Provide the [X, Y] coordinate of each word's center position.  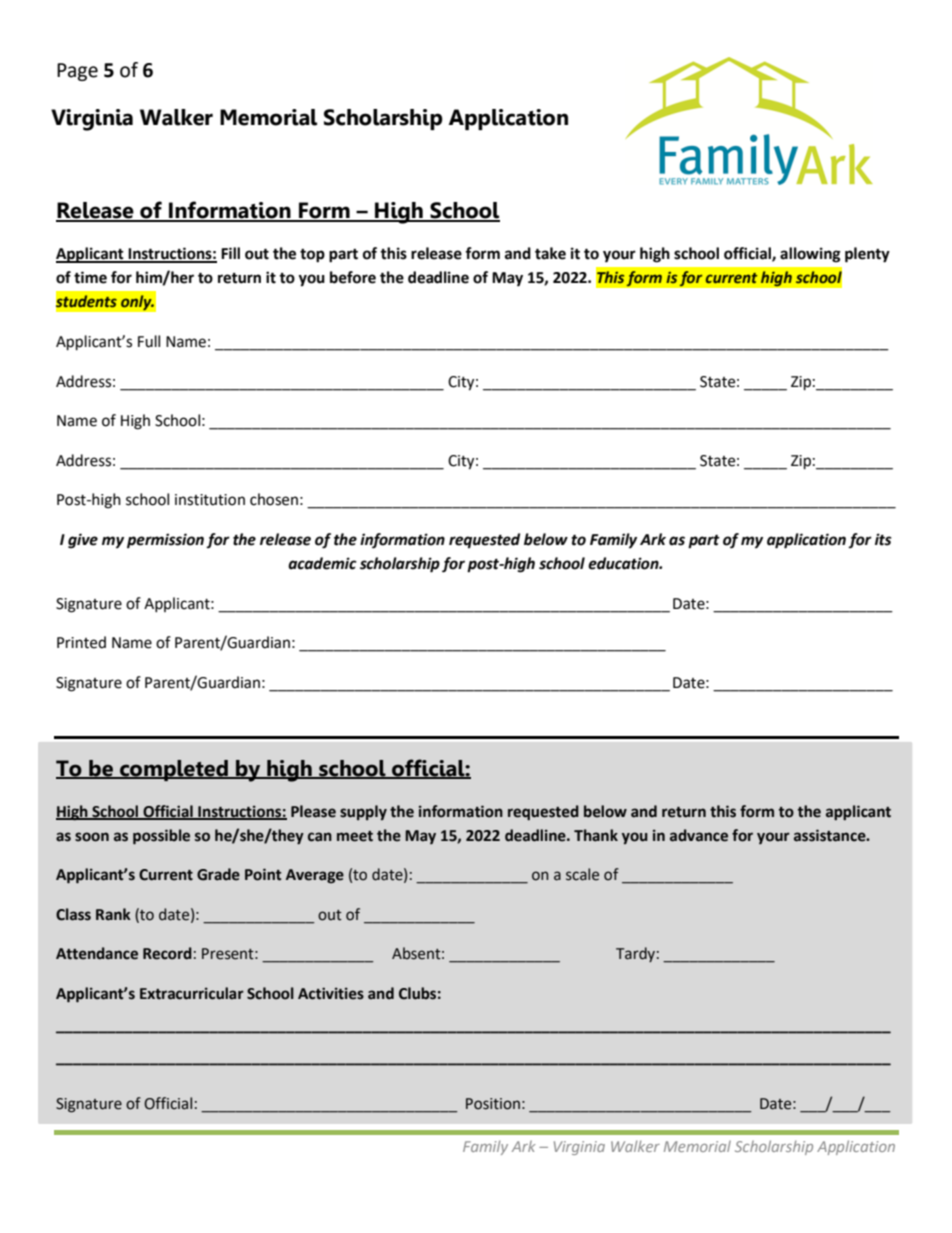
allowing [810, 255]
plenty [867, 255]
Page [77, 72]
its [883, 539]
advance [699, 835]
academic [322, 563]
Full [149, 341]
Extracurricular [192, 993]
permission [165, 541]
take [550, 253]
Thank [596, 835]
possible [161, 837]
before [353, 277]
